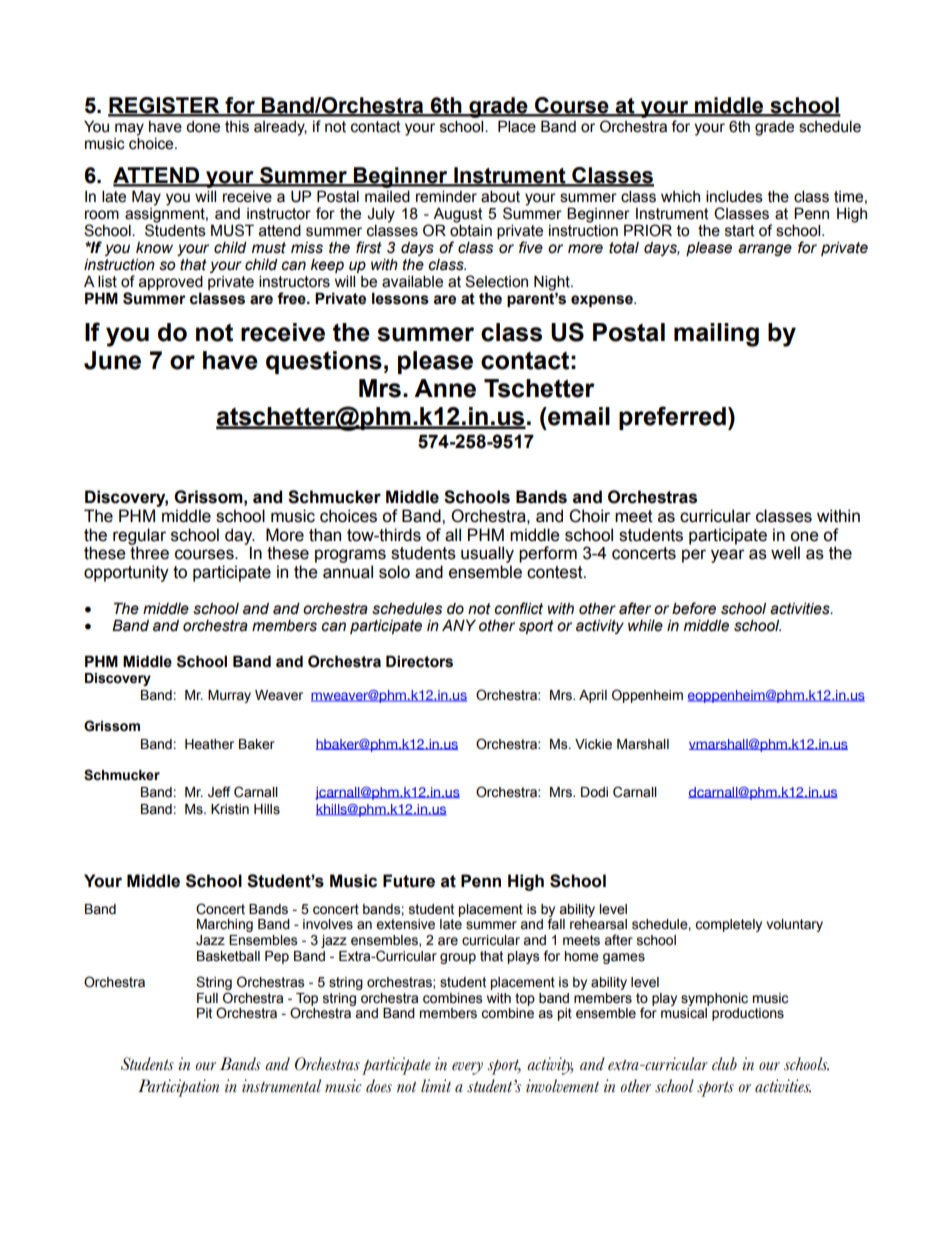 Image resolution: width=952 pixels, height=1233 pixels. What do you see at coordinates (694, 608) in the page?
I see `before` at bounding box center [694, 608].
